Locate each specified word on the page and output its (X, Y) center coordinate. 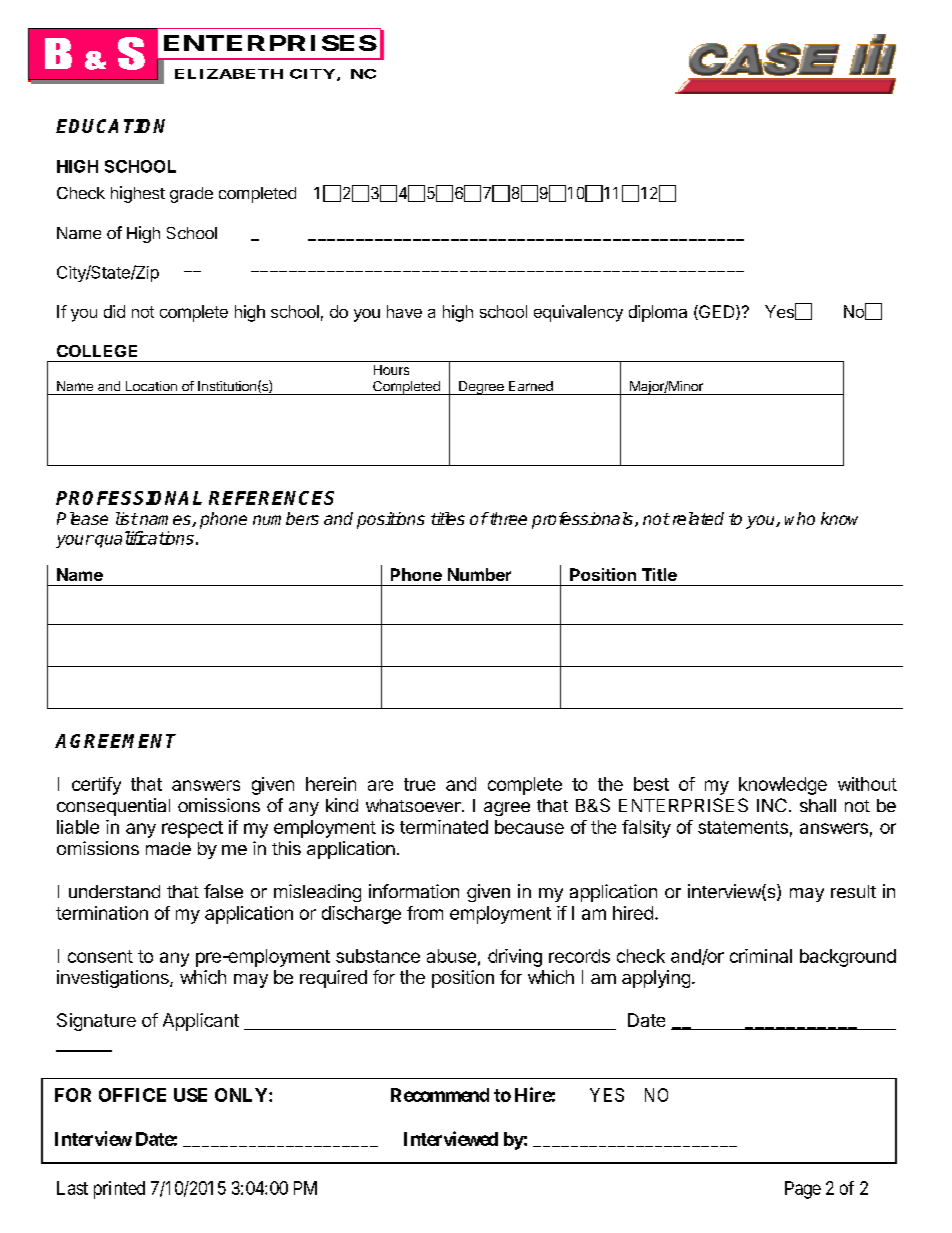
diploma (658, 313)
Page (803, 1190)
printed (119, 1190)
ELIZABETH (229, 74)
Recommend (440, 1095)
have (404, 311)
